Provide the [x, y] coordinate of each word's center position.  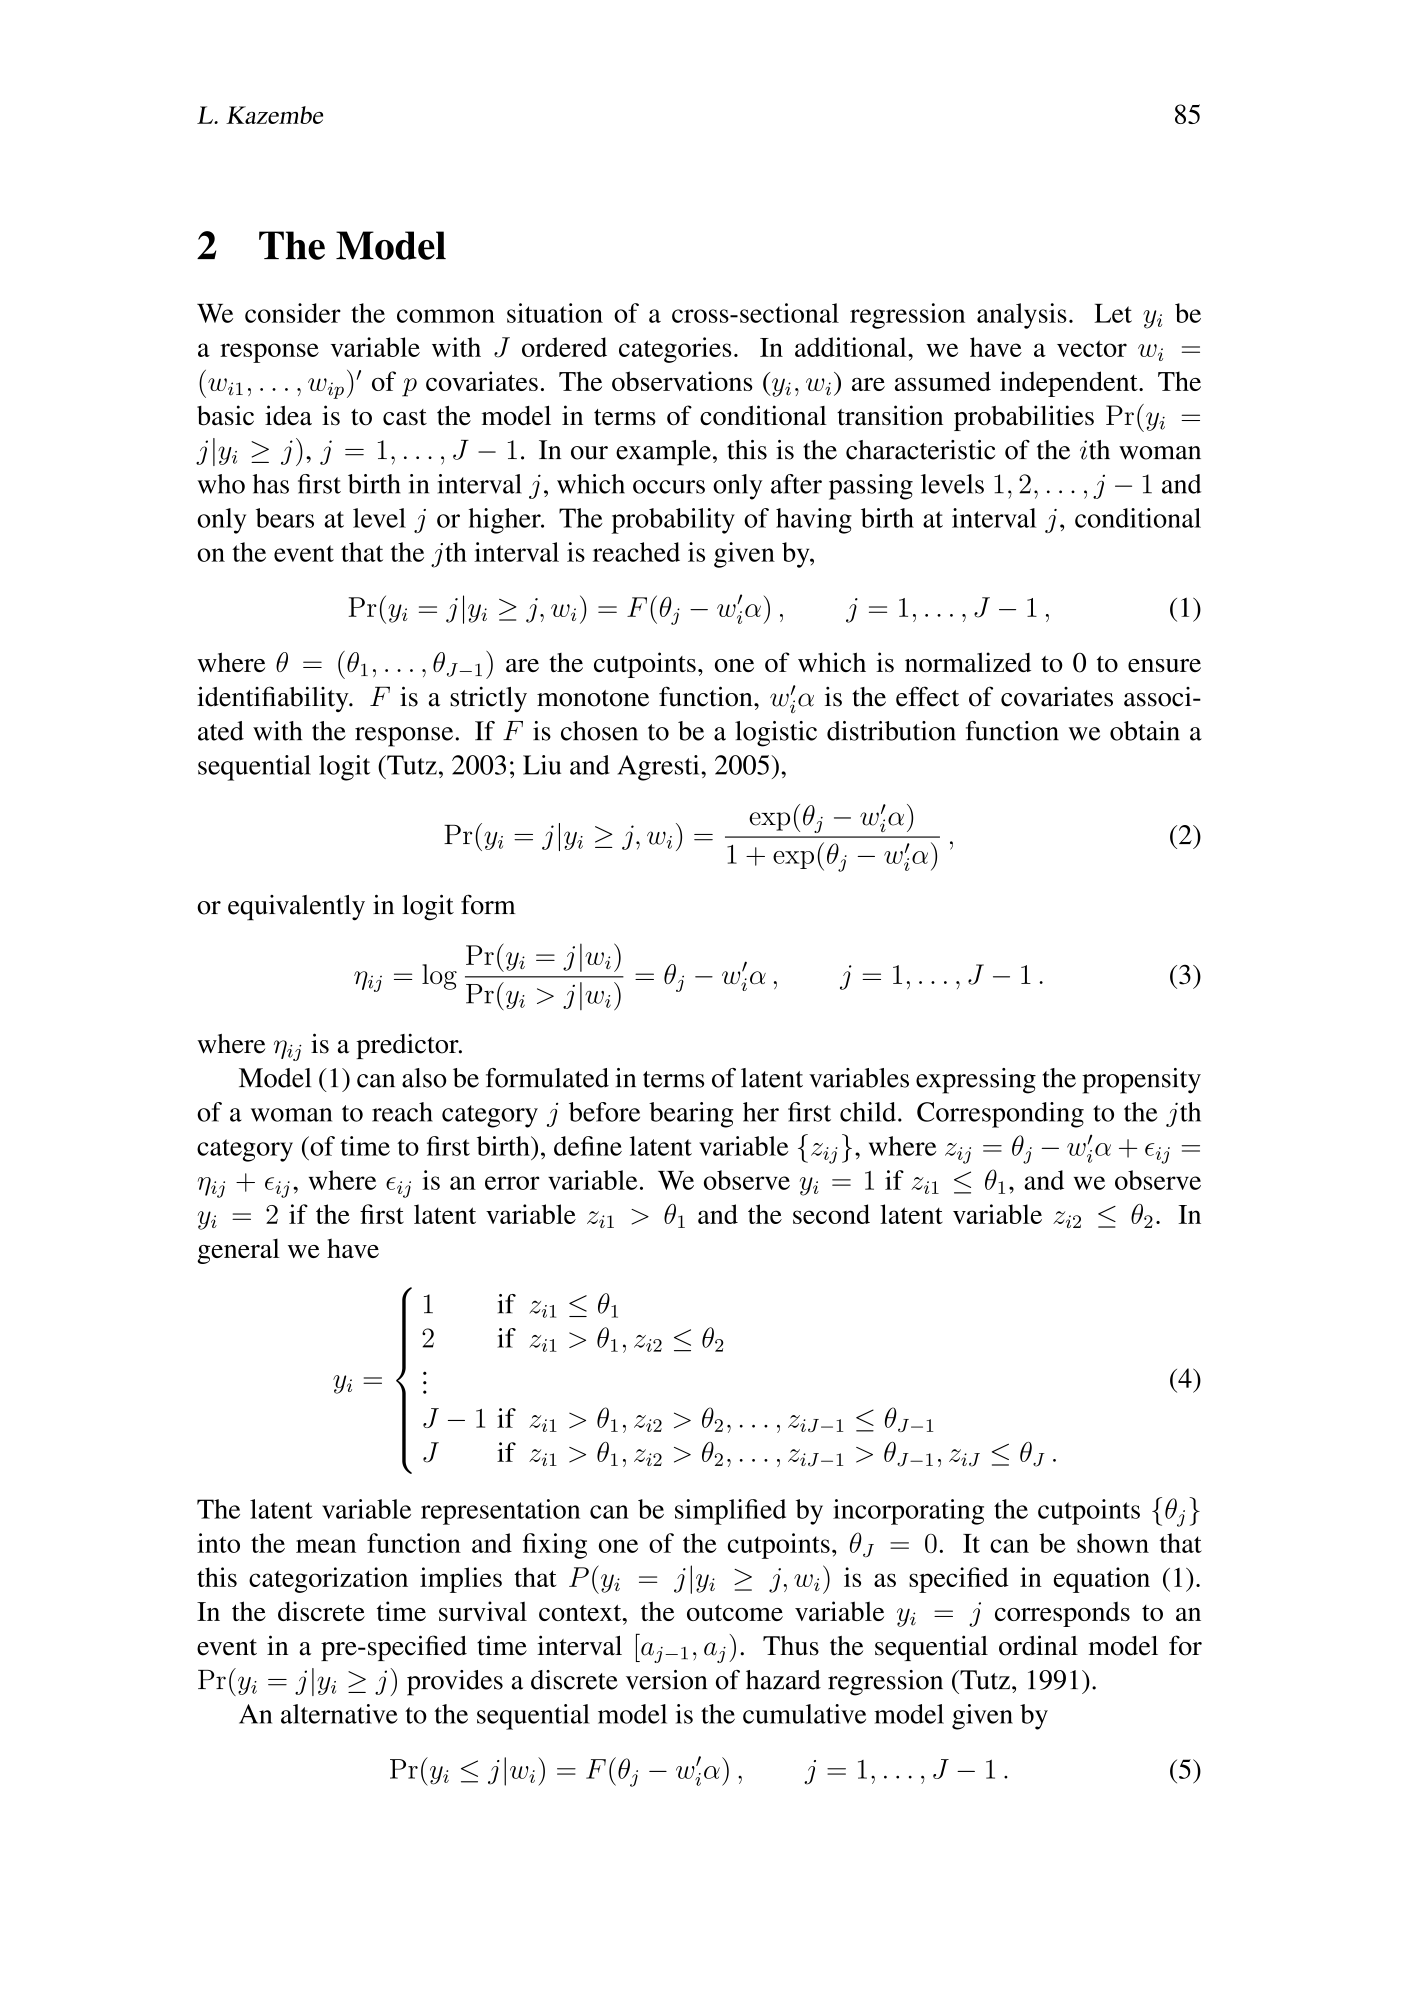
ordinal [1038, 1645]
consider [293, 313]
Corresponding [1000, 1115]
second [831, 1214]
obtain [1145, 731]
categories [675, 350]
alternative [339, 1714]
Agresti [660, 768]
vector [1092, 348]
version [666, 1680]
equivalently [296, 908]
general [238, 1251]
